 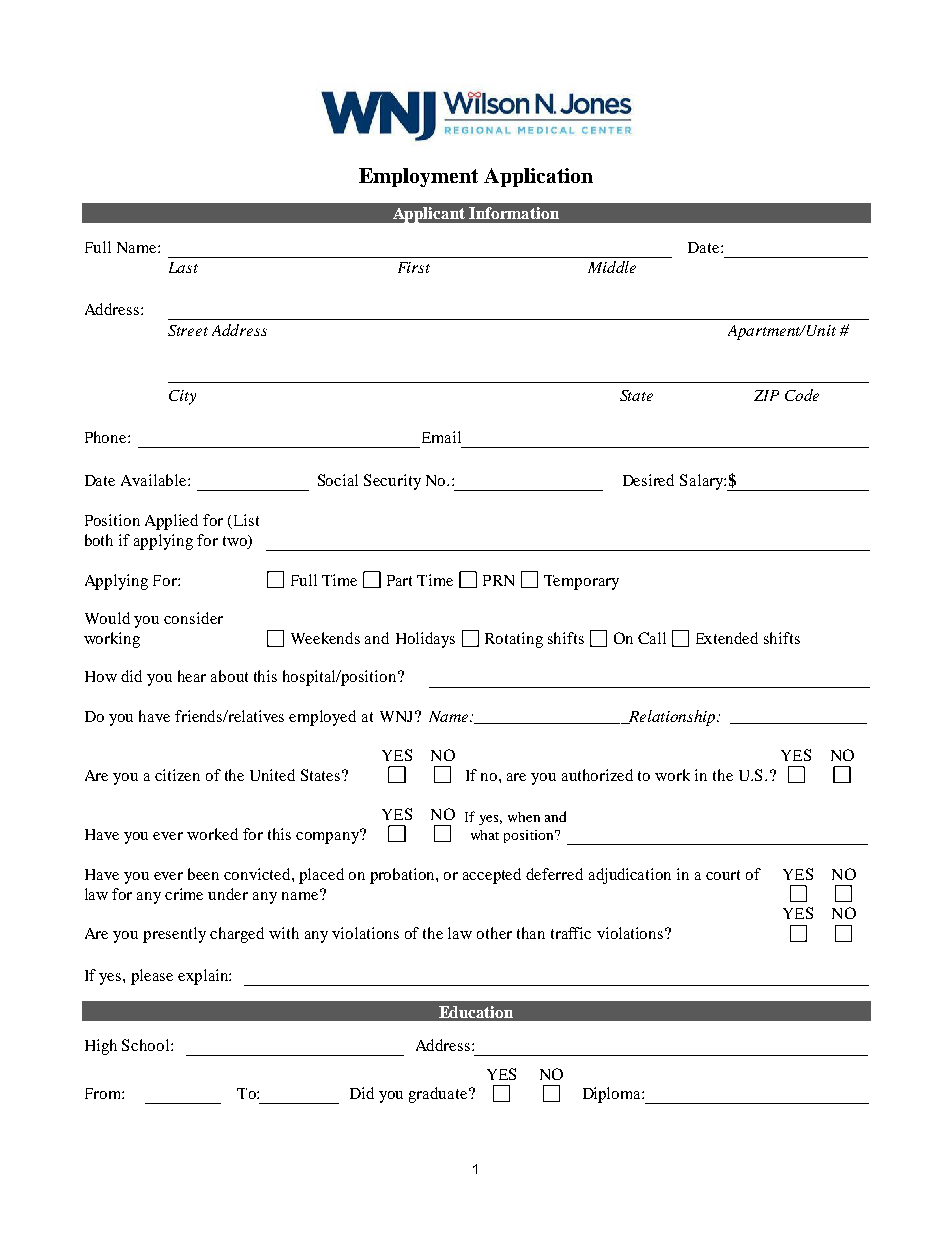 What do you see at coordinates (418, 177) in the screenshot?
I see `Employment` at bounding box center [418, 177].
